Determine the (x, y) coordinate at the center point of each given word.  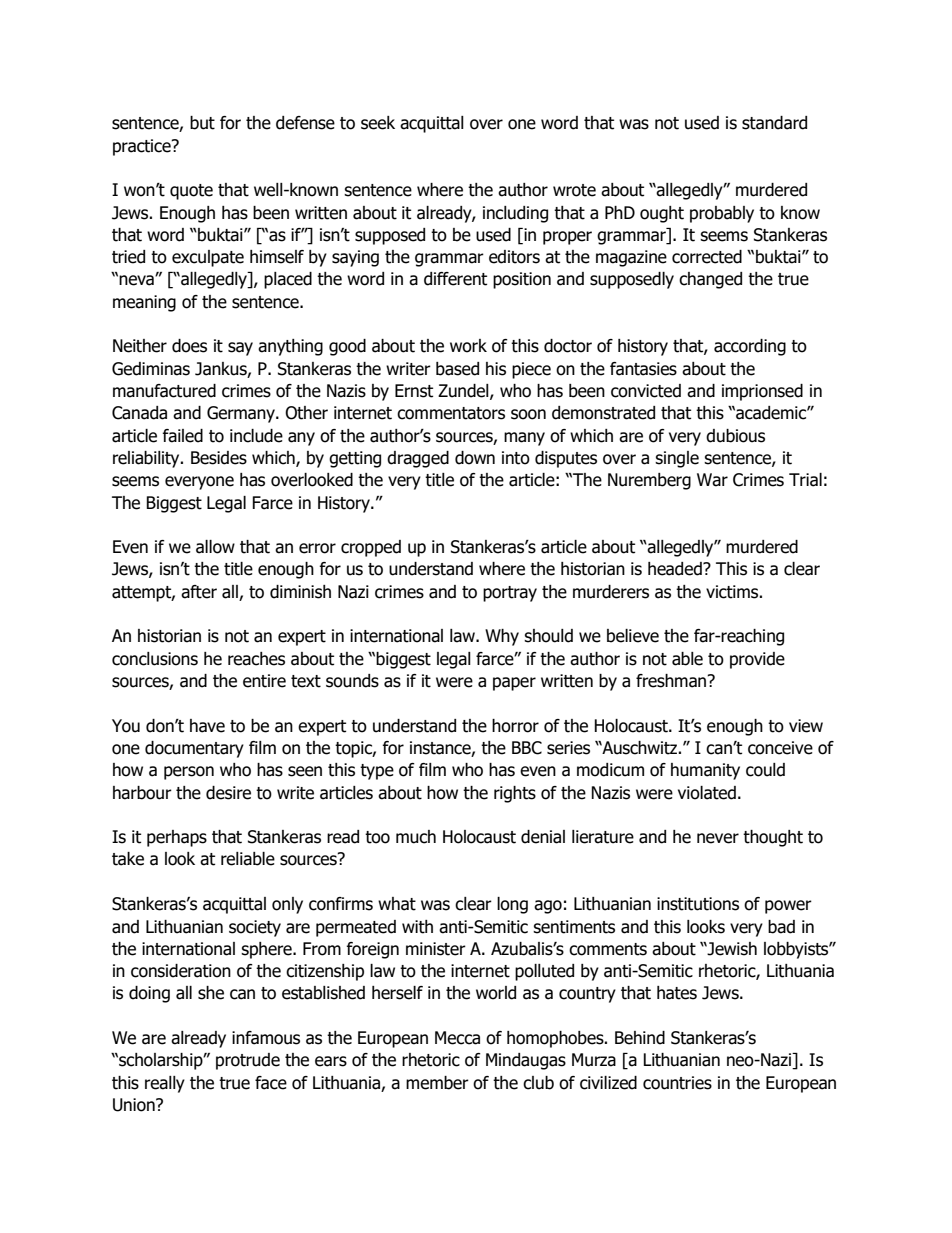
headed (676, 569)
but (202, 123)
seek (378, 123)
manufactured (164, 391)
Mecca (457, 1038)
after (199, 592)
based (457, 369)
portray (510, 594)
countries (677, 1083)
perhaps (177, 838)
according (750, 347)
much (416, 837)
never (718, 838)
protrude (248, 1061)
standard (774, 123)
